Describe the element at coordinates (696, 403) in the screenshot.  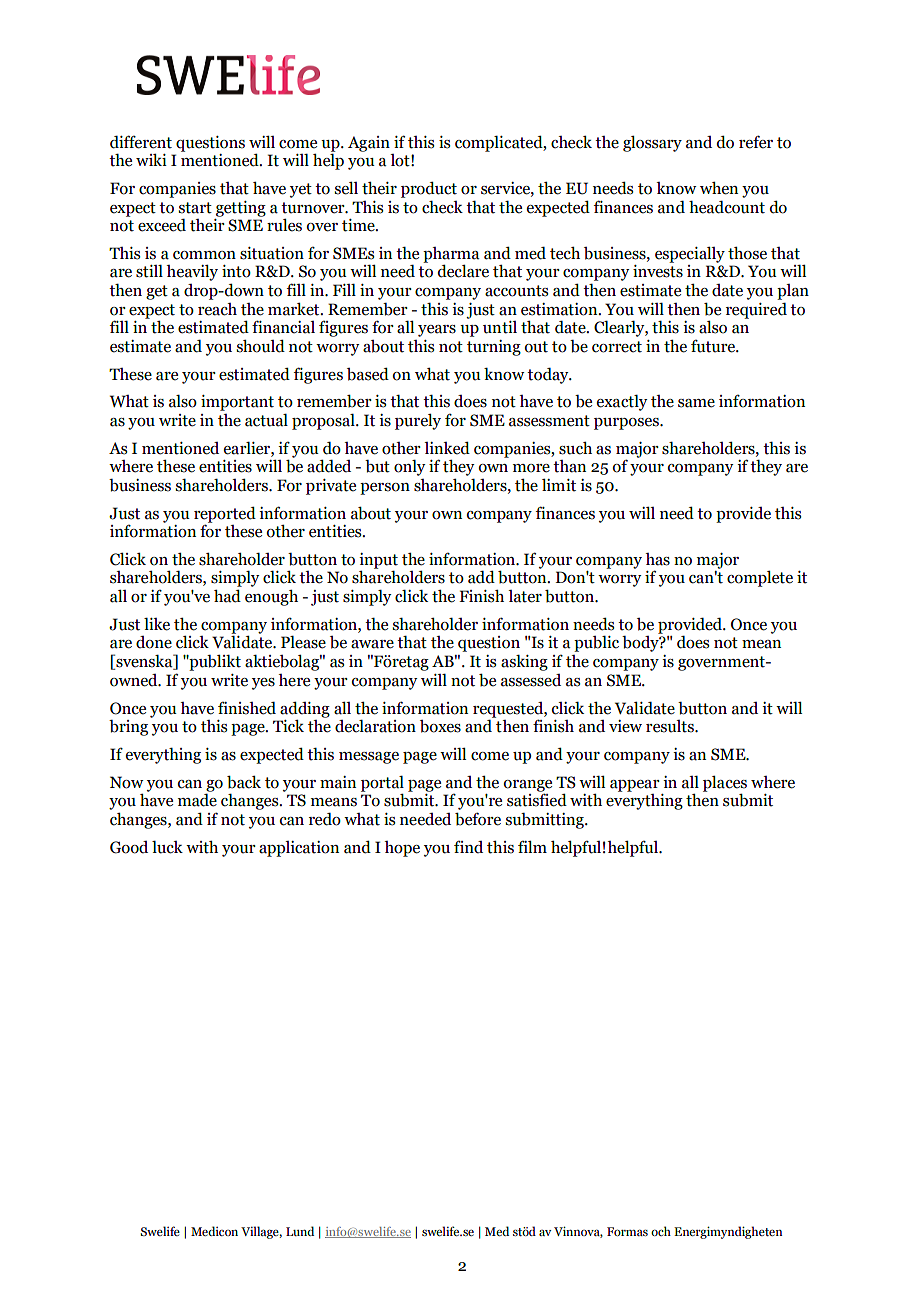
I see `same` at that location.
